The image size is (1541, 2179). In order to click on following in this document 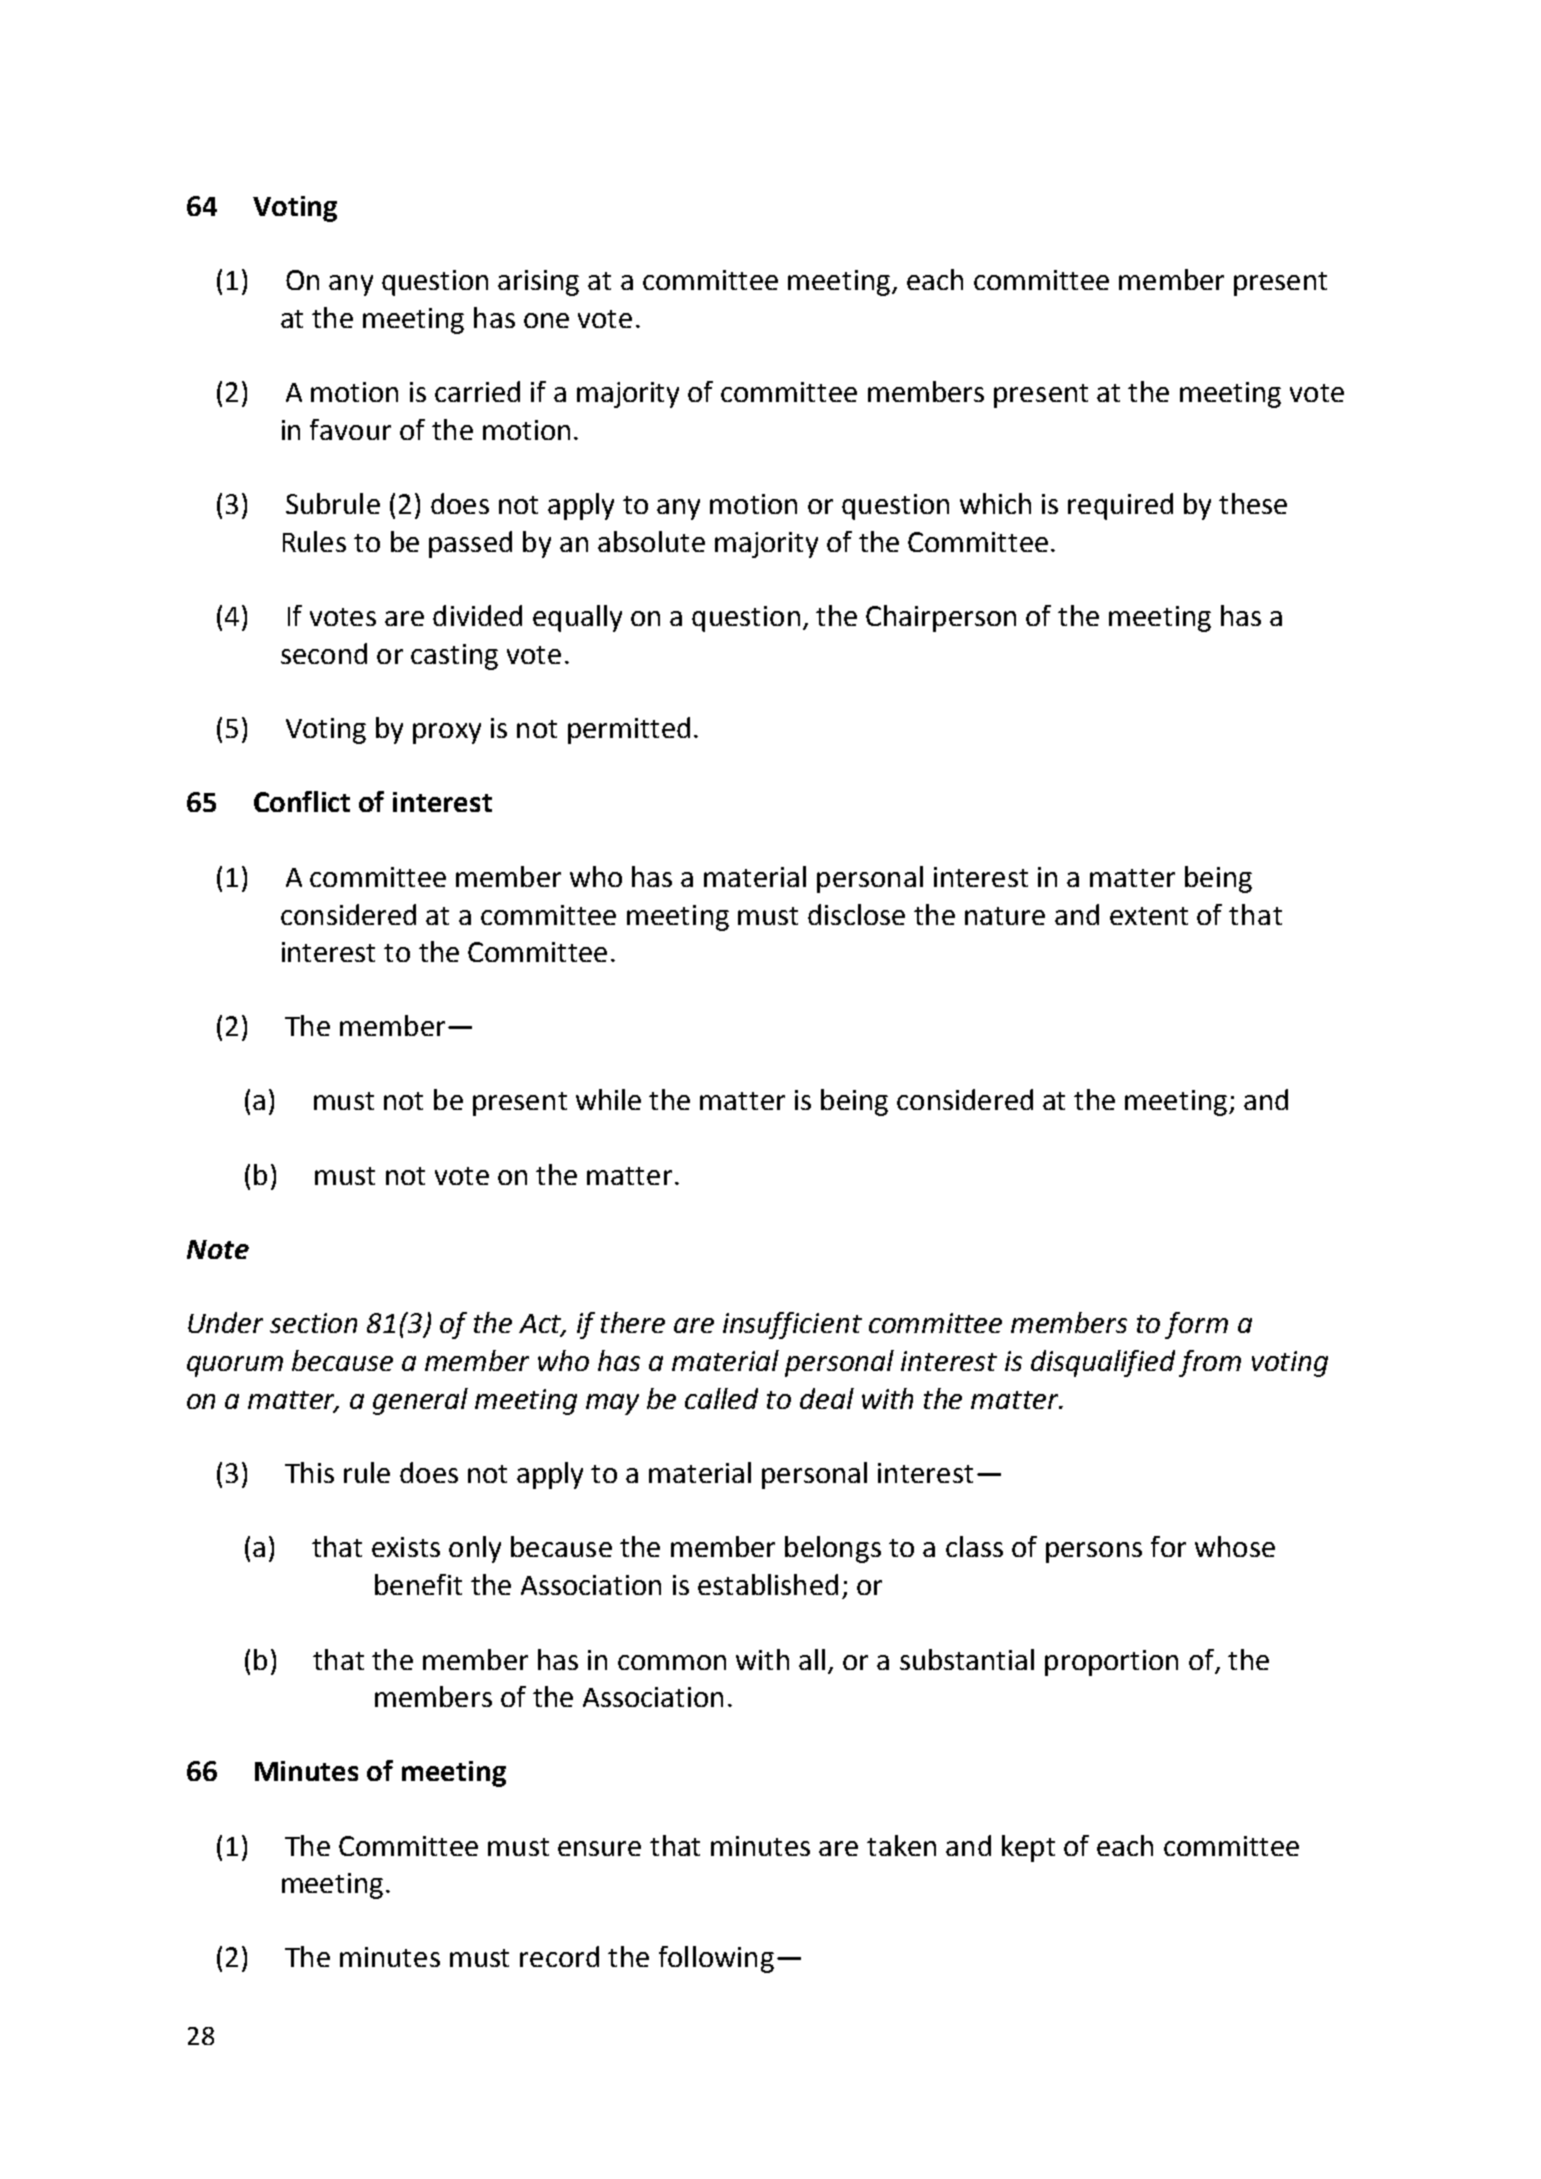, I will do `click(716, 1959)`.
